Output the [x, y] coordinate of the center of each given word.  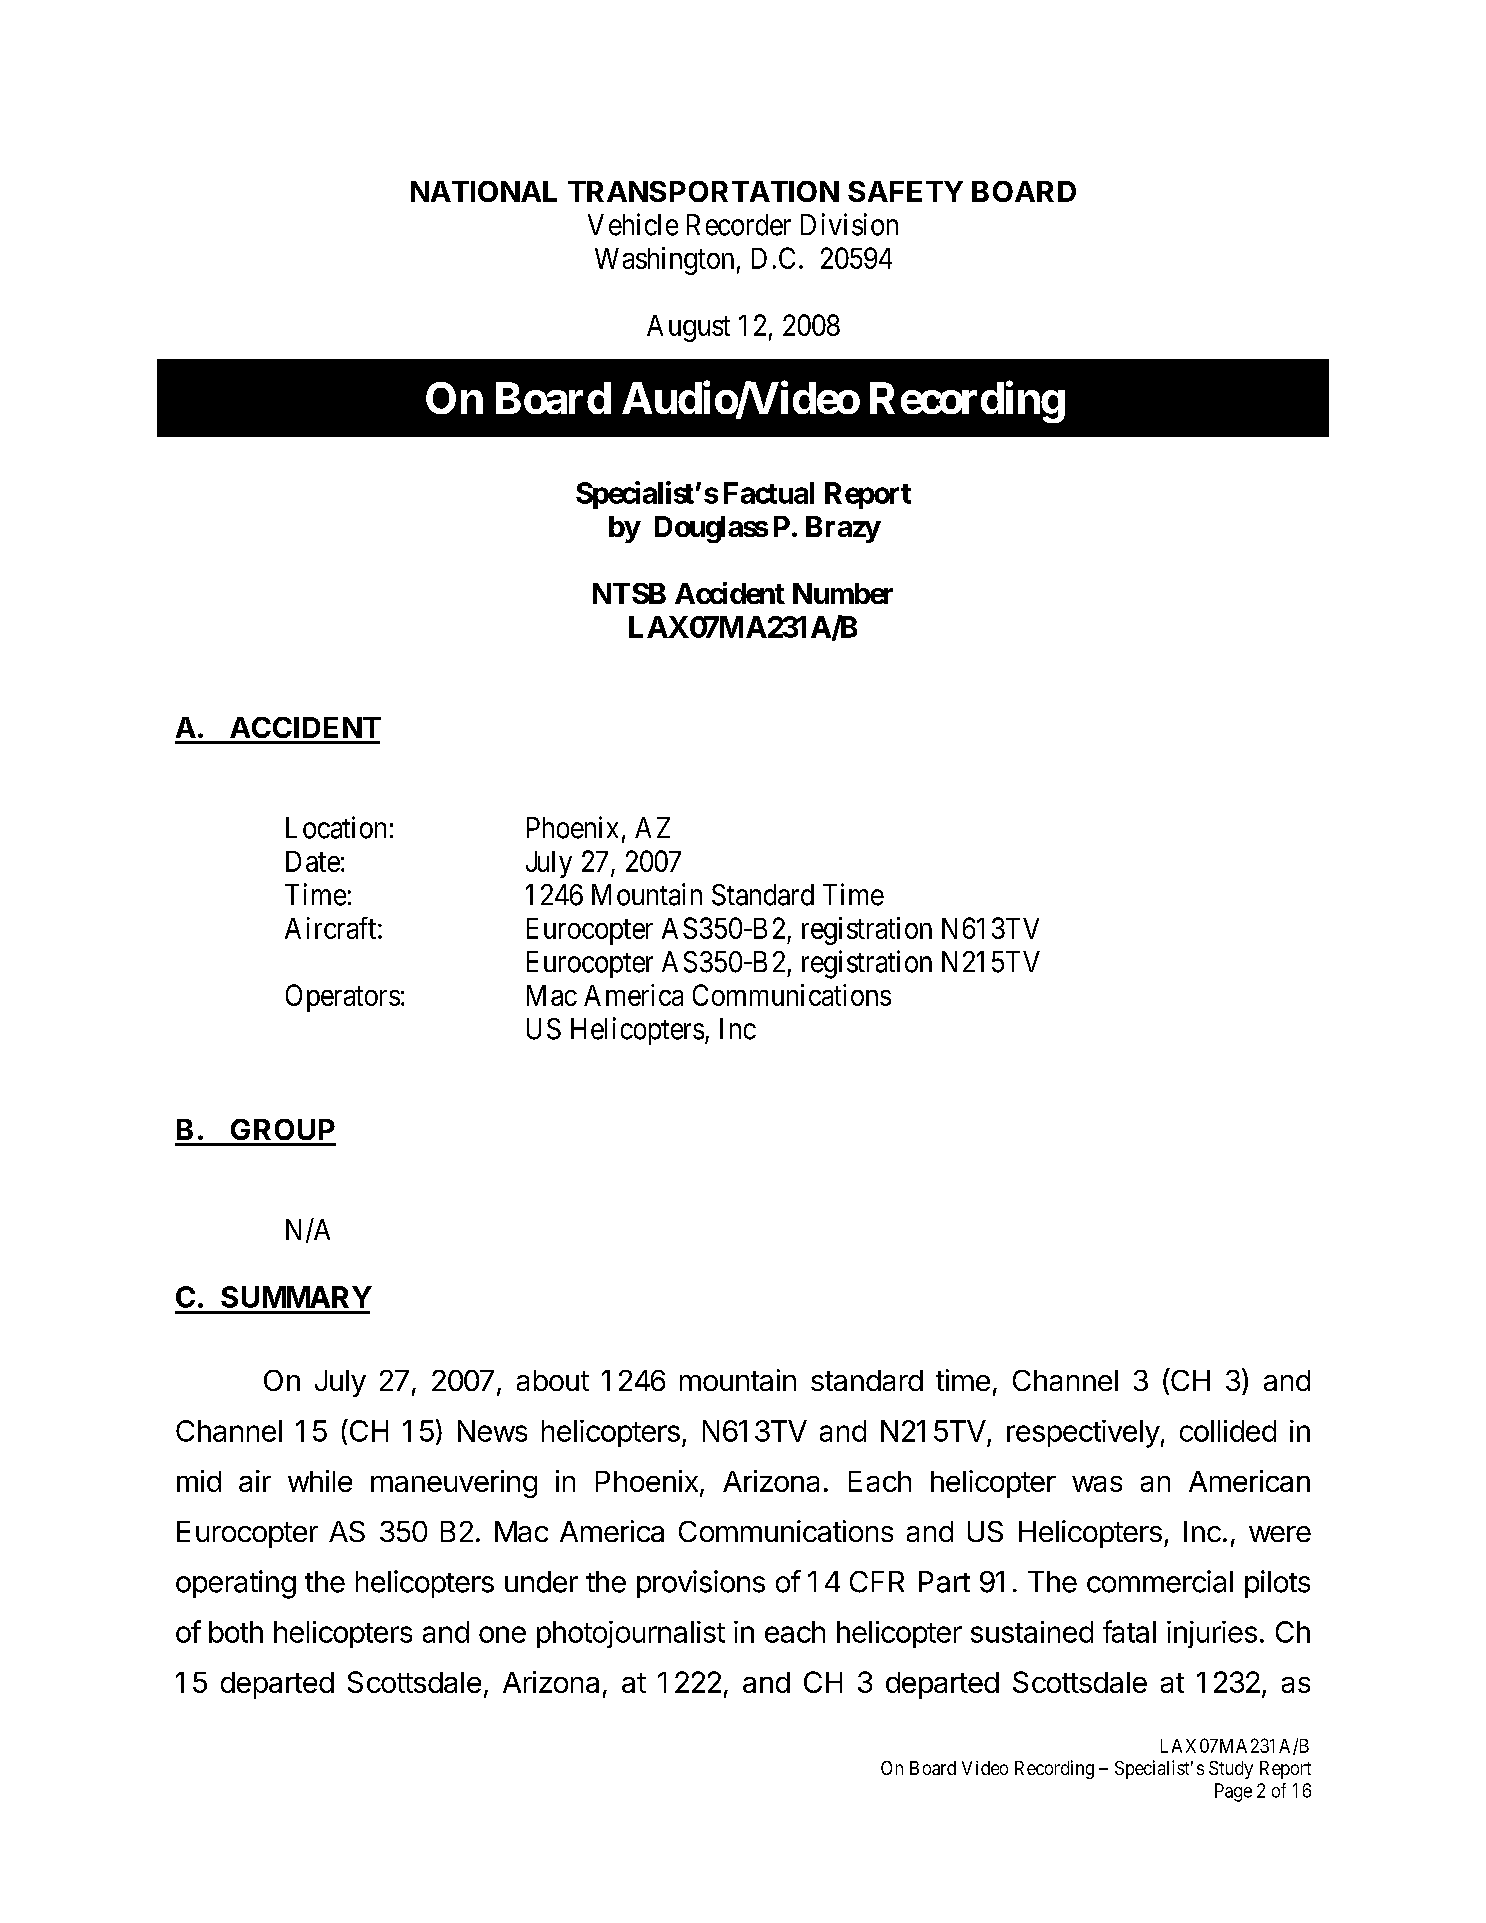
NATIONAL [484, 191]
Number [843, 593]
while [320, 1481]
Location [336, 827]
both [236, 1632]
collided [1228, 1431]
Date [313, 861]
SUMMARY [296, 1297]
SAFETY [905, 191]
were [1280, 1534]
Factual [769, 493]
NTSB [629, 593]
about [553, 1380]
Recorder [739, 225]
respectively [1083, 1434]
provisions [701, 1584]
